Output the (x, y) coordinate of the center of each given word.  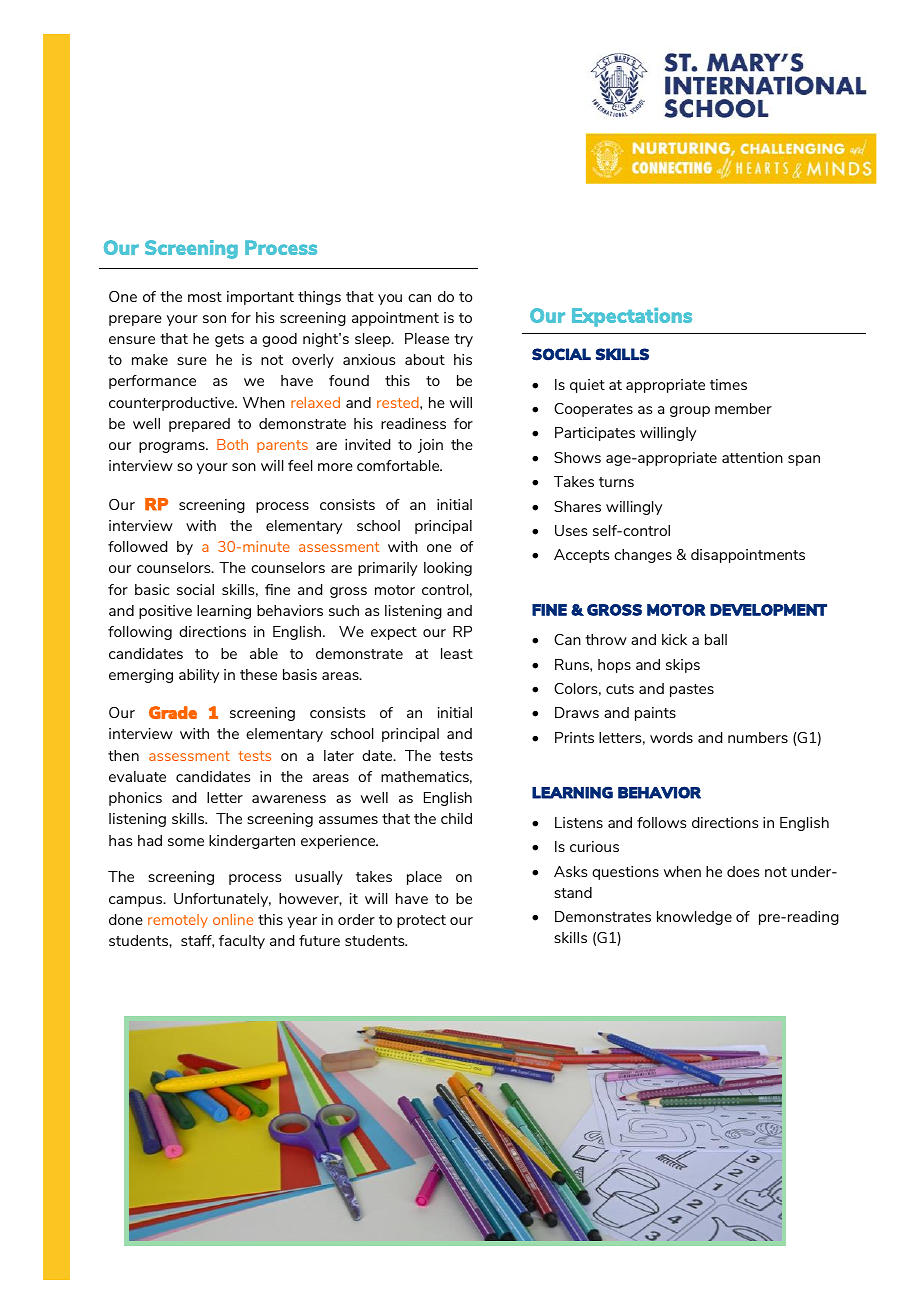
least (457, 653)
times (728, 384)
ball (716, 639)
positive (165, 612)
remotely (178, 921)
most (205, 297)
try (463, 340)
